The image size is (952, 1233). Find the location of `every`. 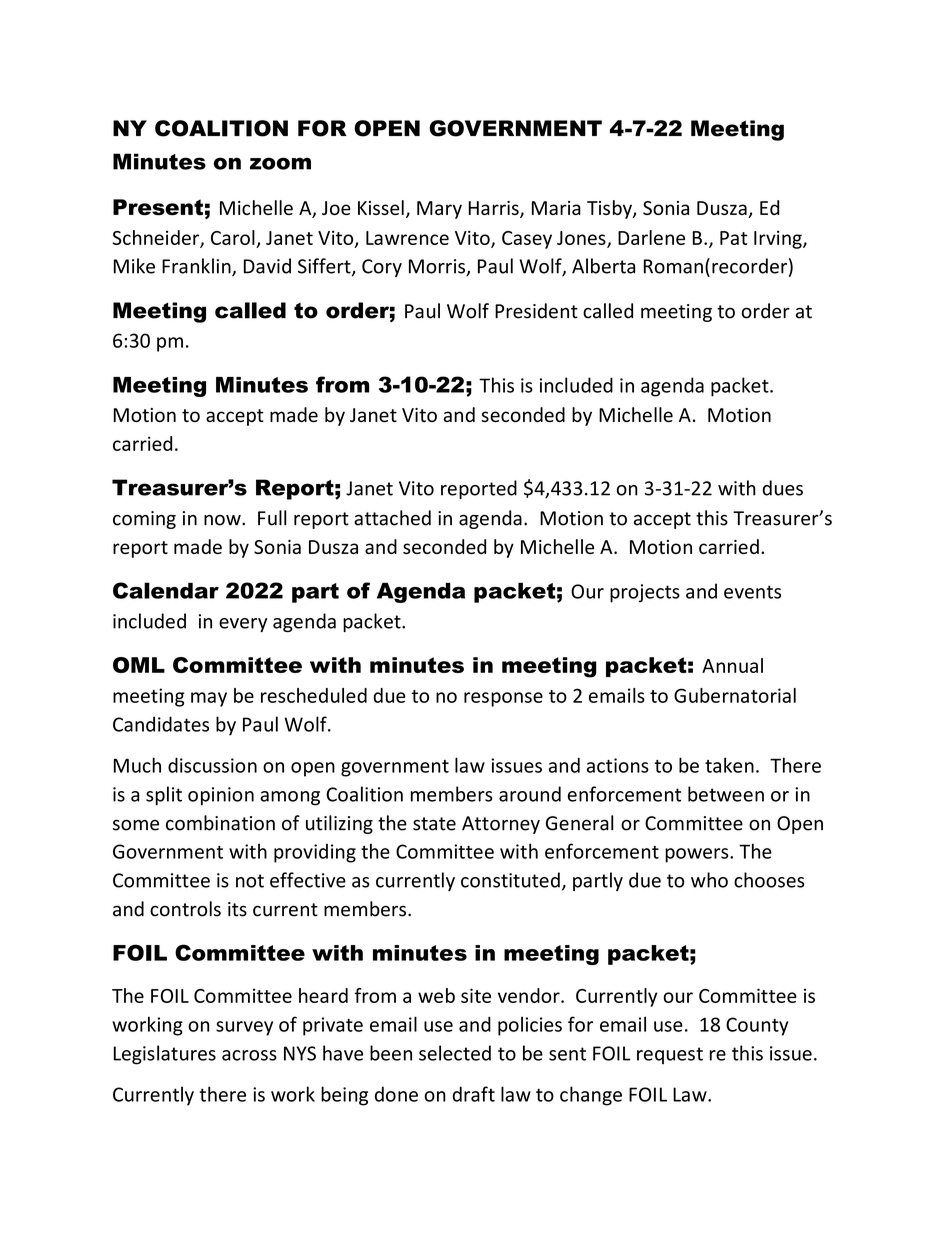

every is located at coordinates (243, 625).
